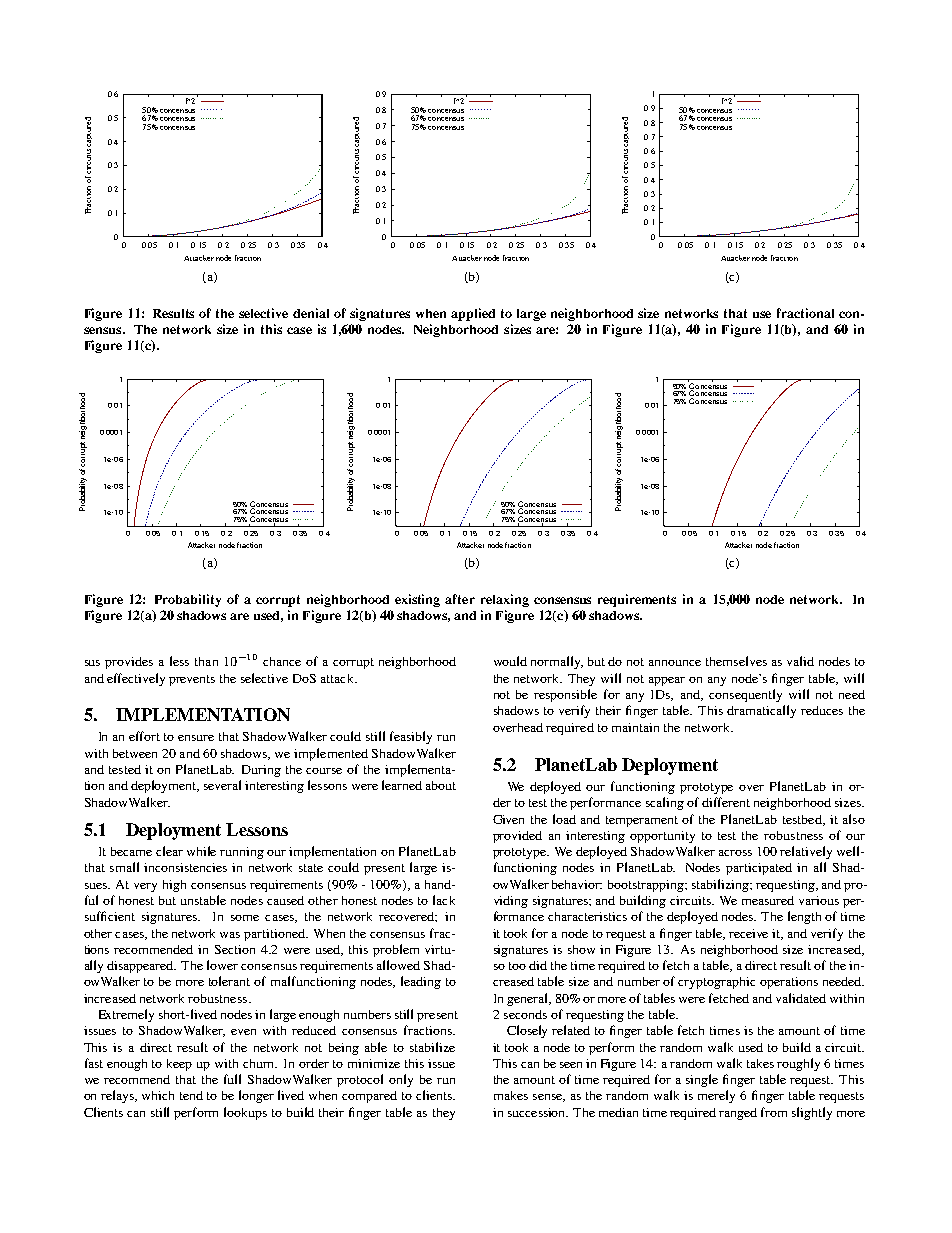 This screenshot has width=952, height=1233. Describe the element at coordinates (511, 1095) in the screenshot. I see `makes` at that location.
